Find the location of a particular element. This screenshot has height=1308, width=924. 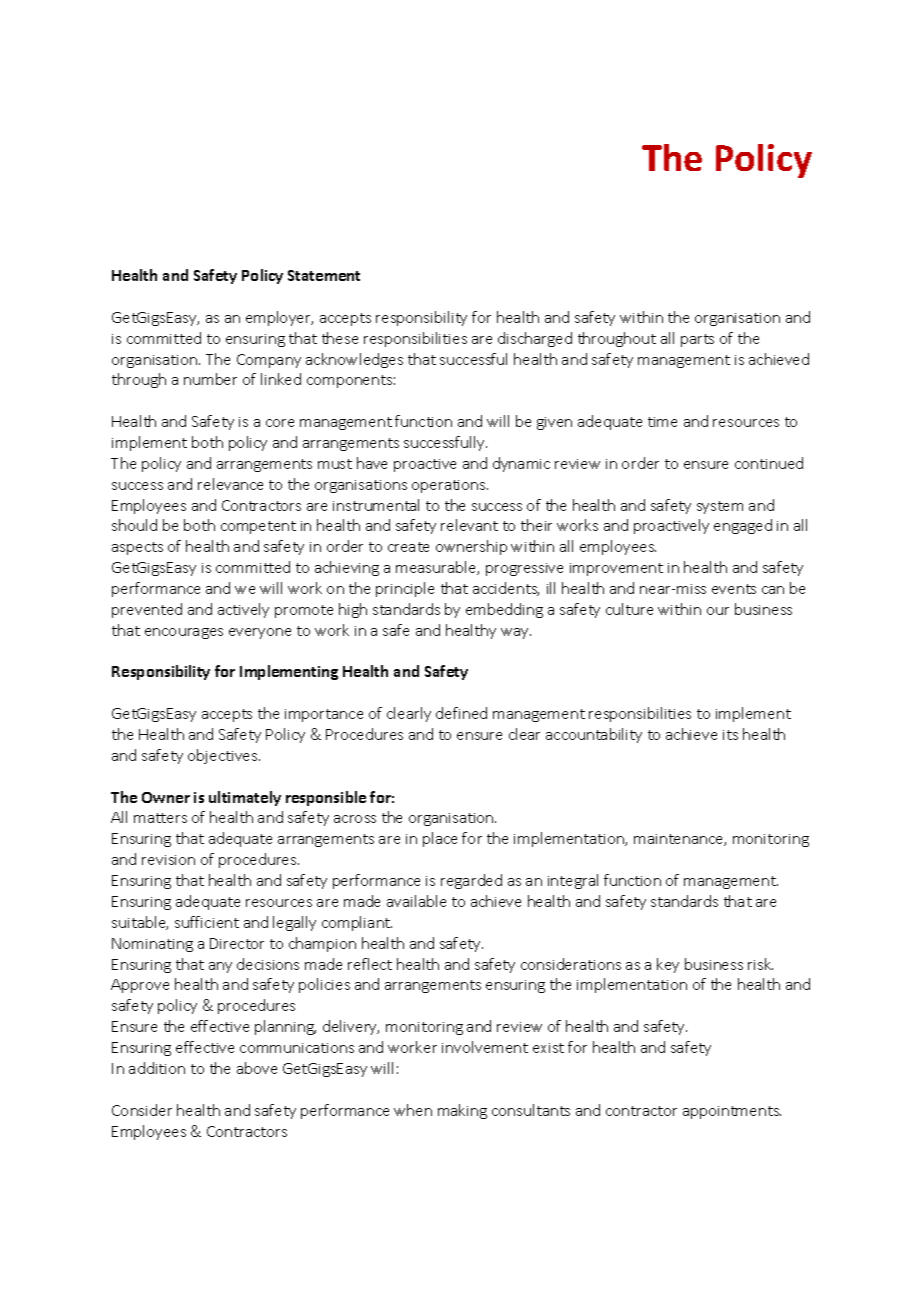

discharged is located at coordinates (535, 339).
